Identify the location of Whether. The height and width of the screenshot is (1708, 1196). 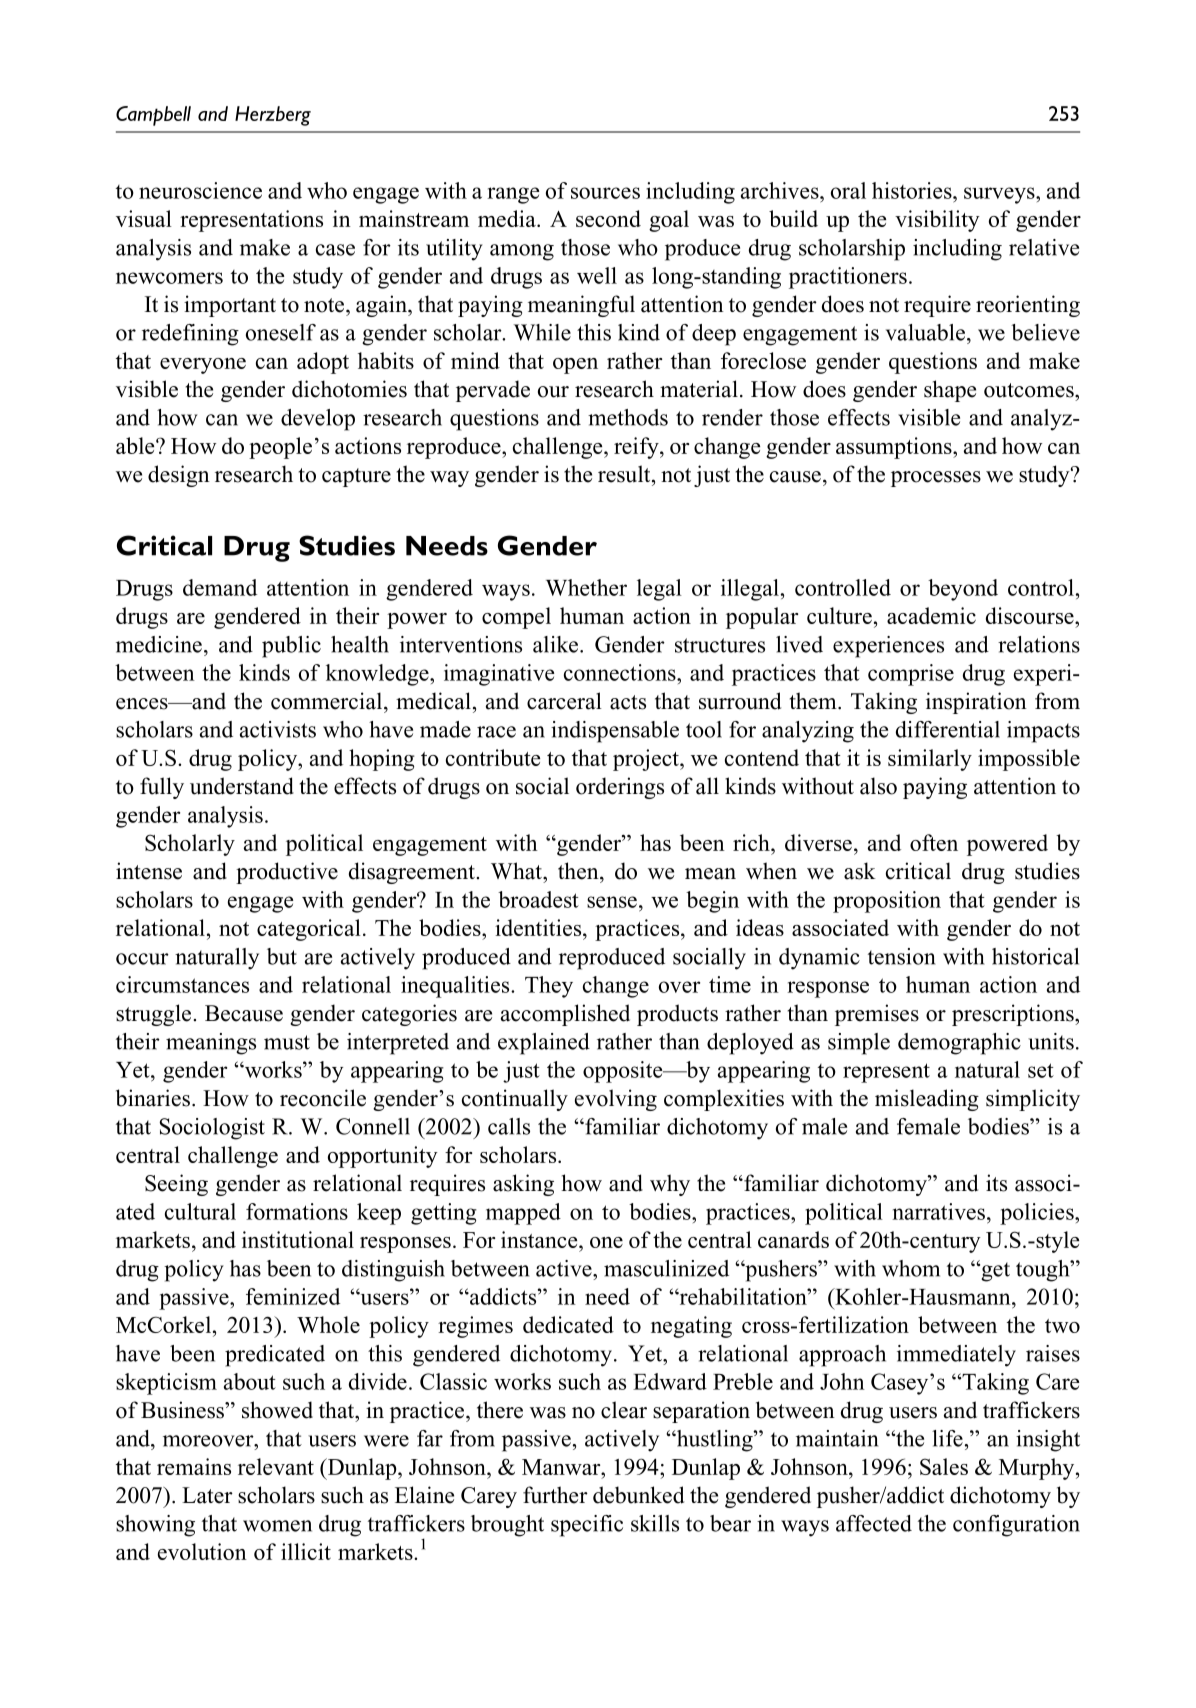
(586, 587).
